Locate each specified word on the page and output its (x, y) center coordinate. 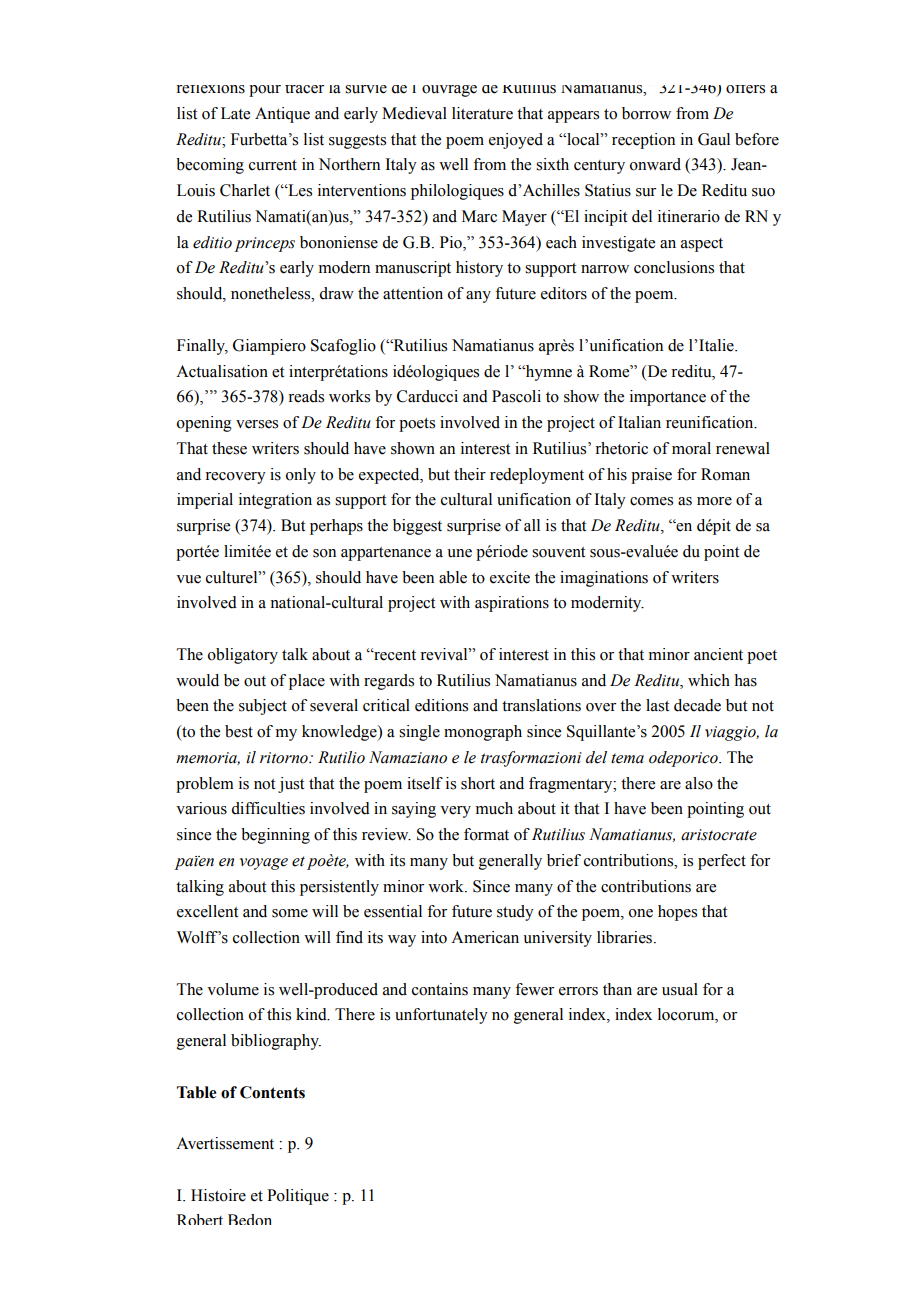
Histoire (218, 1195)
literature (482, 113)
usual (680, 989)
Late (235, 113)
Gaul (714, 139)
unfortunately (441, 1016)
